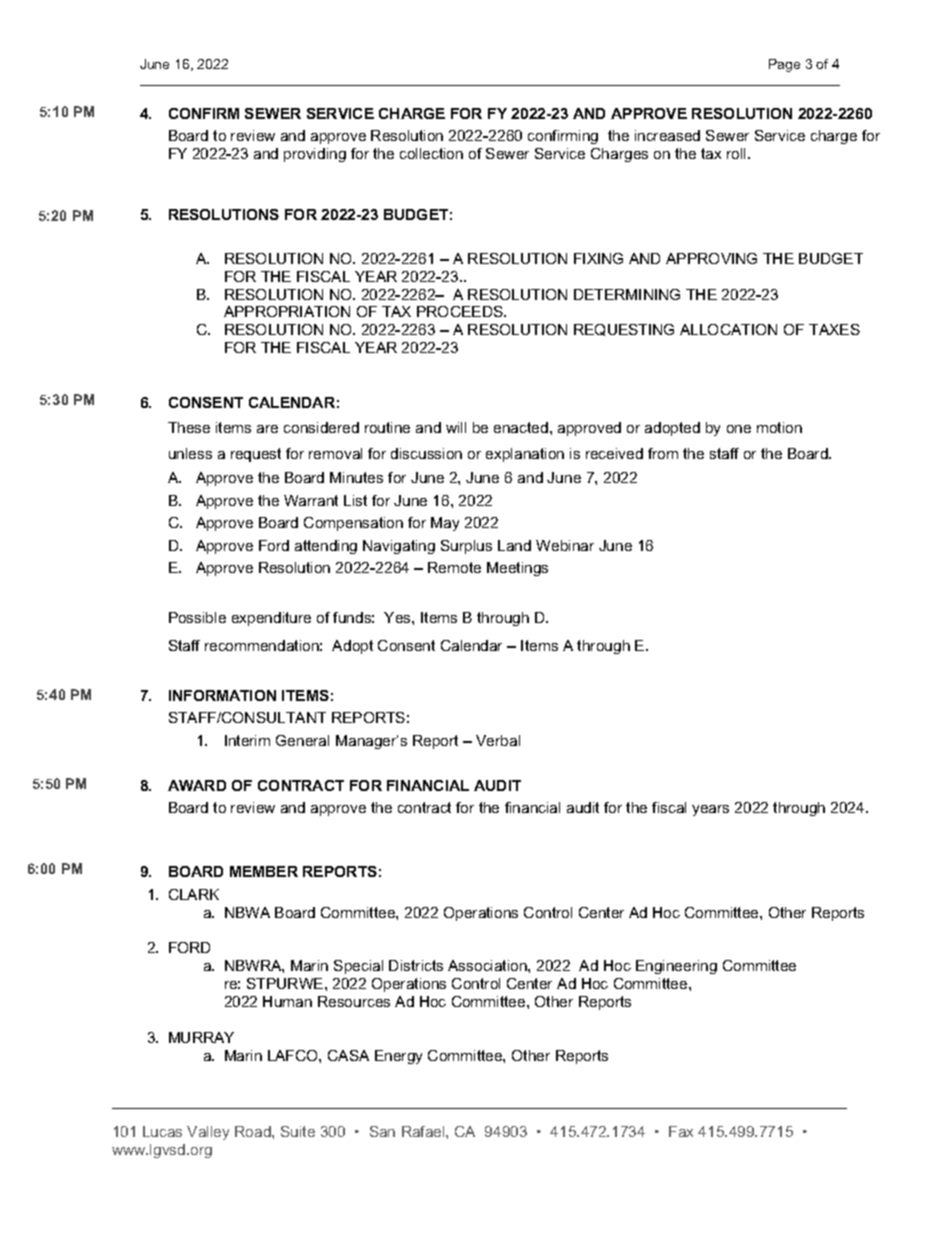 The width and height of the screenshot is (952, 1233). I want to click on enacted, so click(521, 427).
